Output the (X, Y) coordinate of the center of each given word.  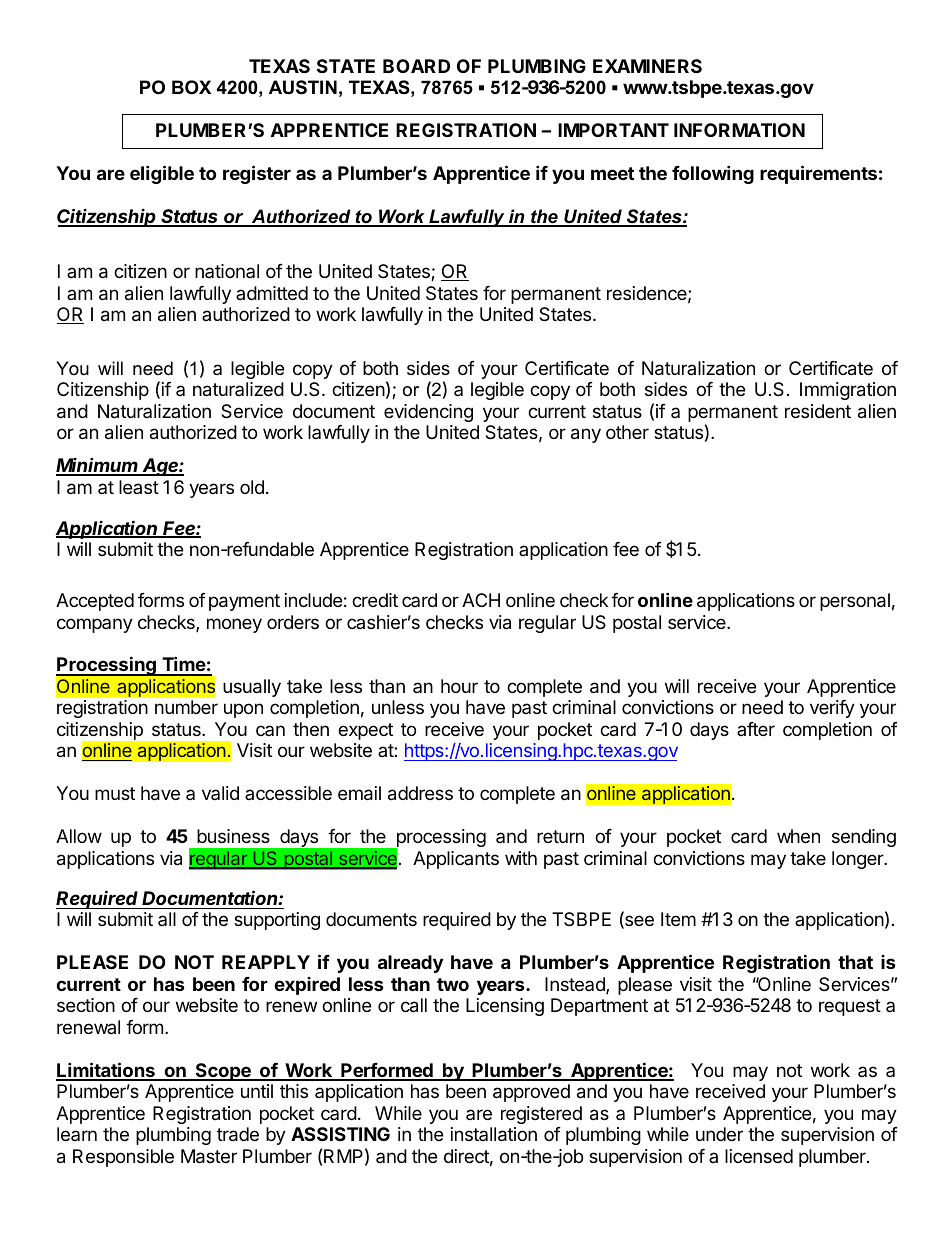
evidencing (428, 413)
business (233, 836)
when (798, 836)
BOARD (416, 66)
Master (209, 1156)
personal (855, 602)
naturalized (238, 389)
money (234, 625)
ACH (481, 600)
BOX (191, 87)
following (713, 174)
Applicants (456, 860)
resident (818, 411)
